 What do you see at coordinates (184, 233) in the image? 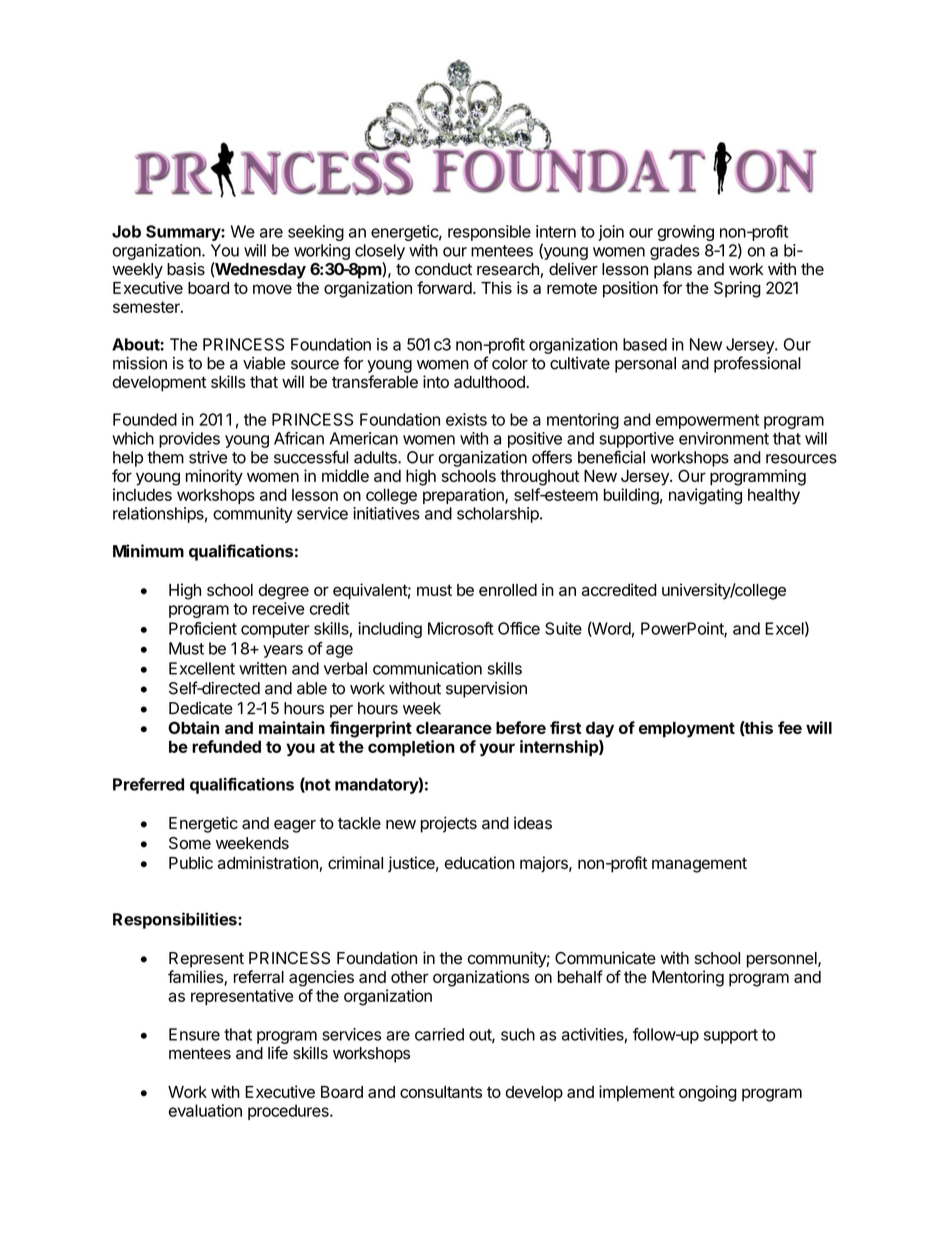
I see `Summary` at bounding box center [184, 233].
